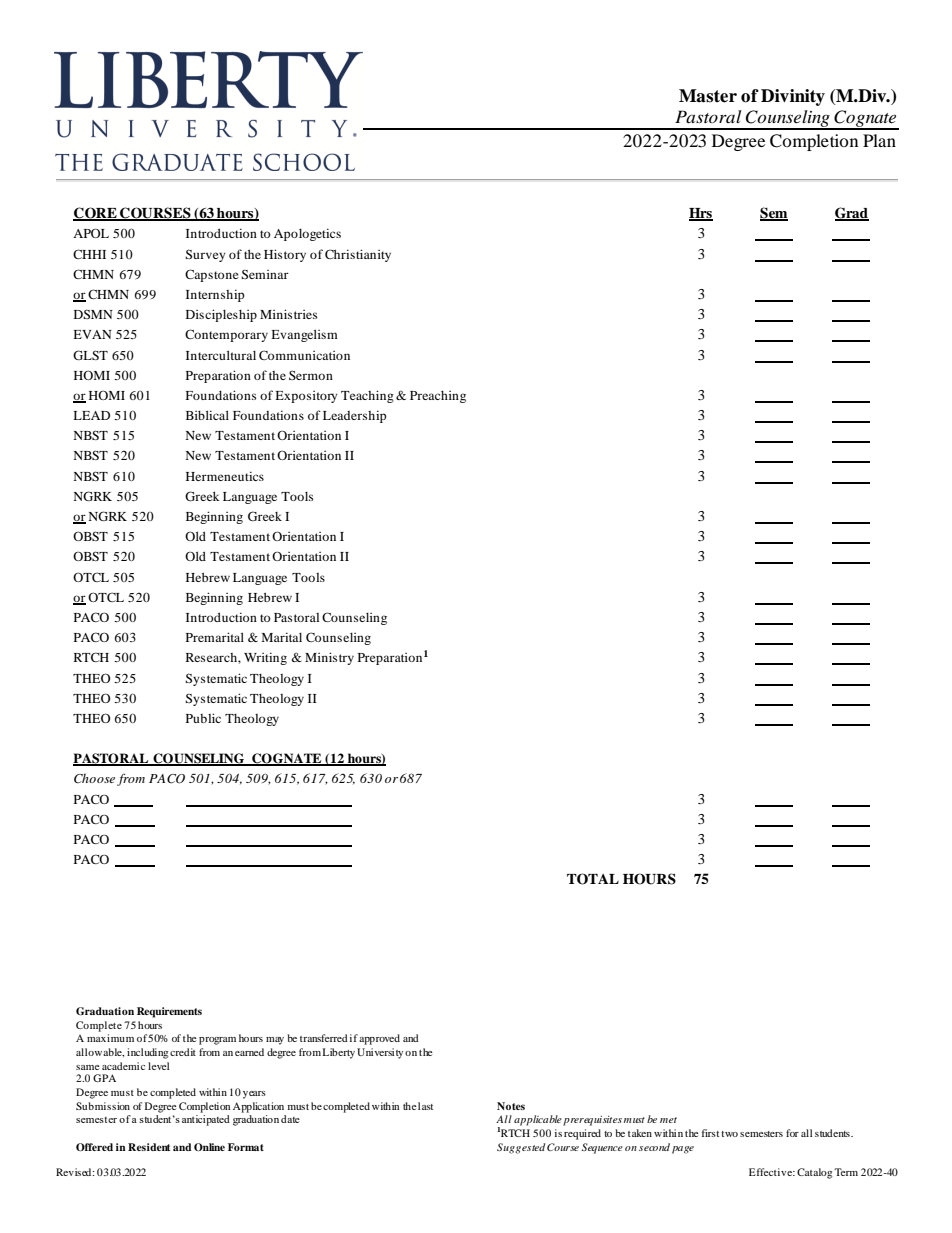 This screenshot has width=952, height=1233. I want to click on Intercultural, so click(221, 355).
